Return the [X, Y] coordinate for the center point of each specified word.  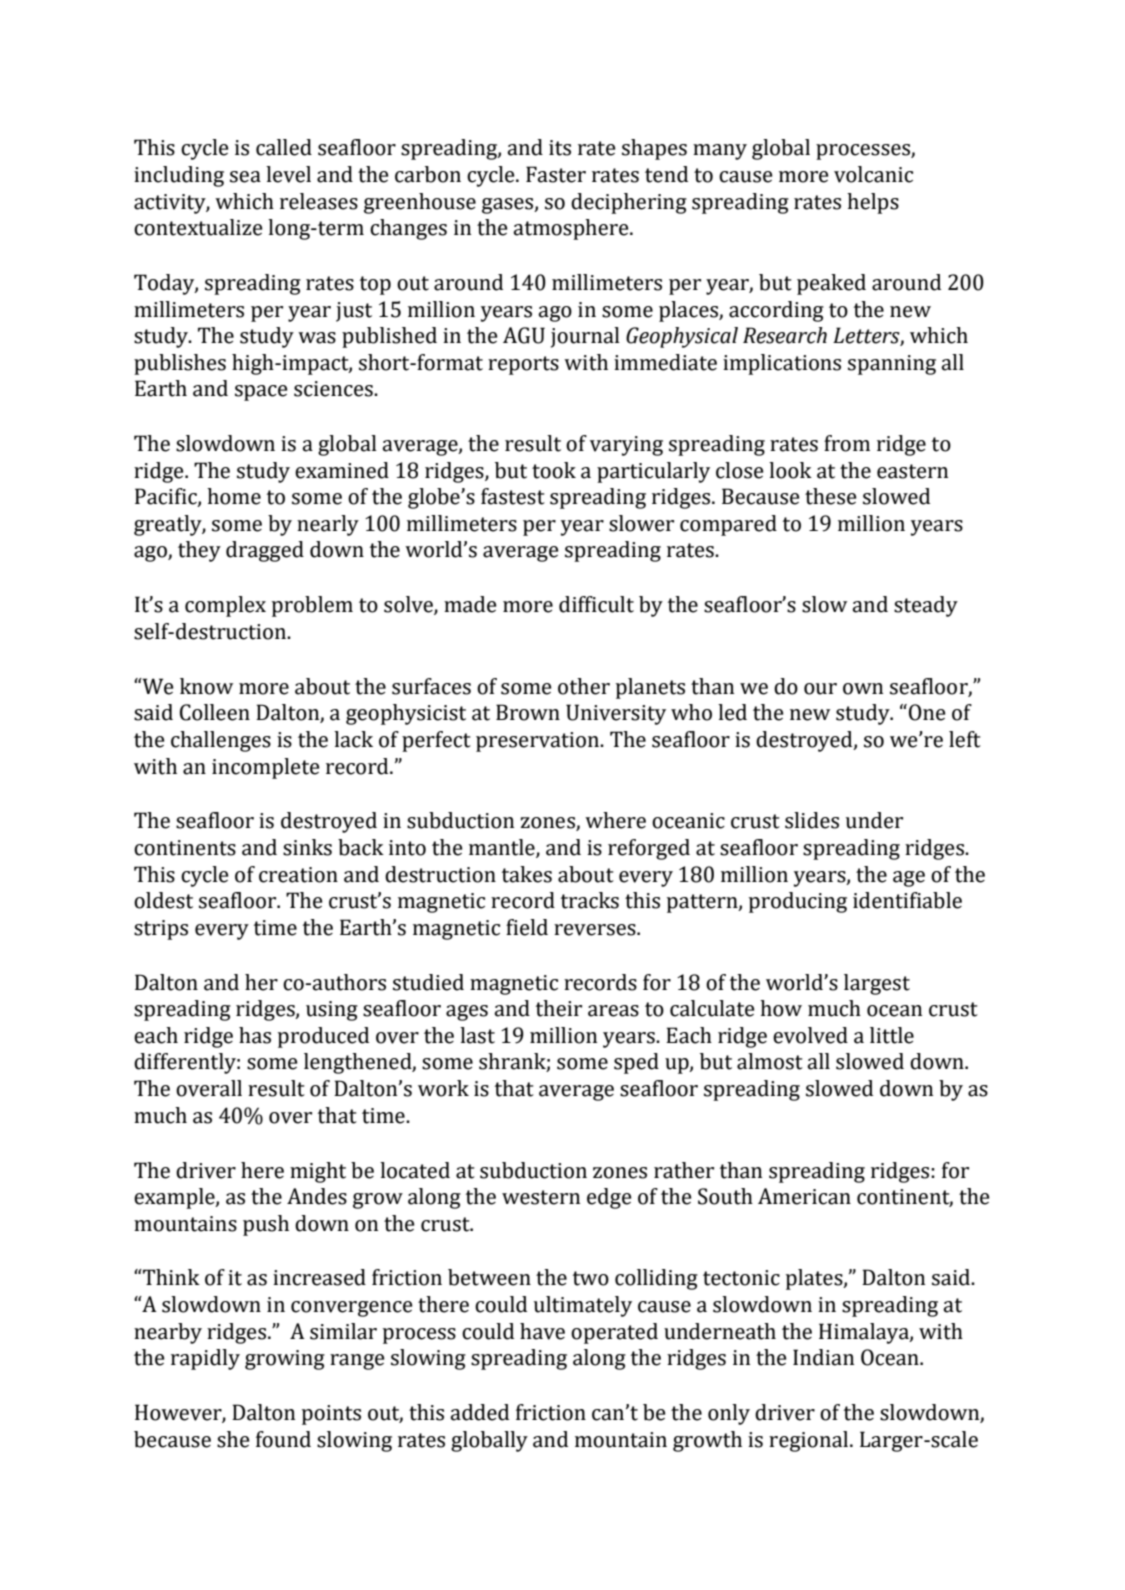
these [831, 496]
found [283, 1439]
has [255, 1035]
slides [812, 820]
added [479, 1412]
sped [636, 1063]
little [892, 1035]
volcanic [873, 174]
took [554, 470]
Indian [823, 1357]
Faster [556, 174]
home [234, 496]
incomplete [266, 768]
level [288, 174]
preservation [539, 742]
